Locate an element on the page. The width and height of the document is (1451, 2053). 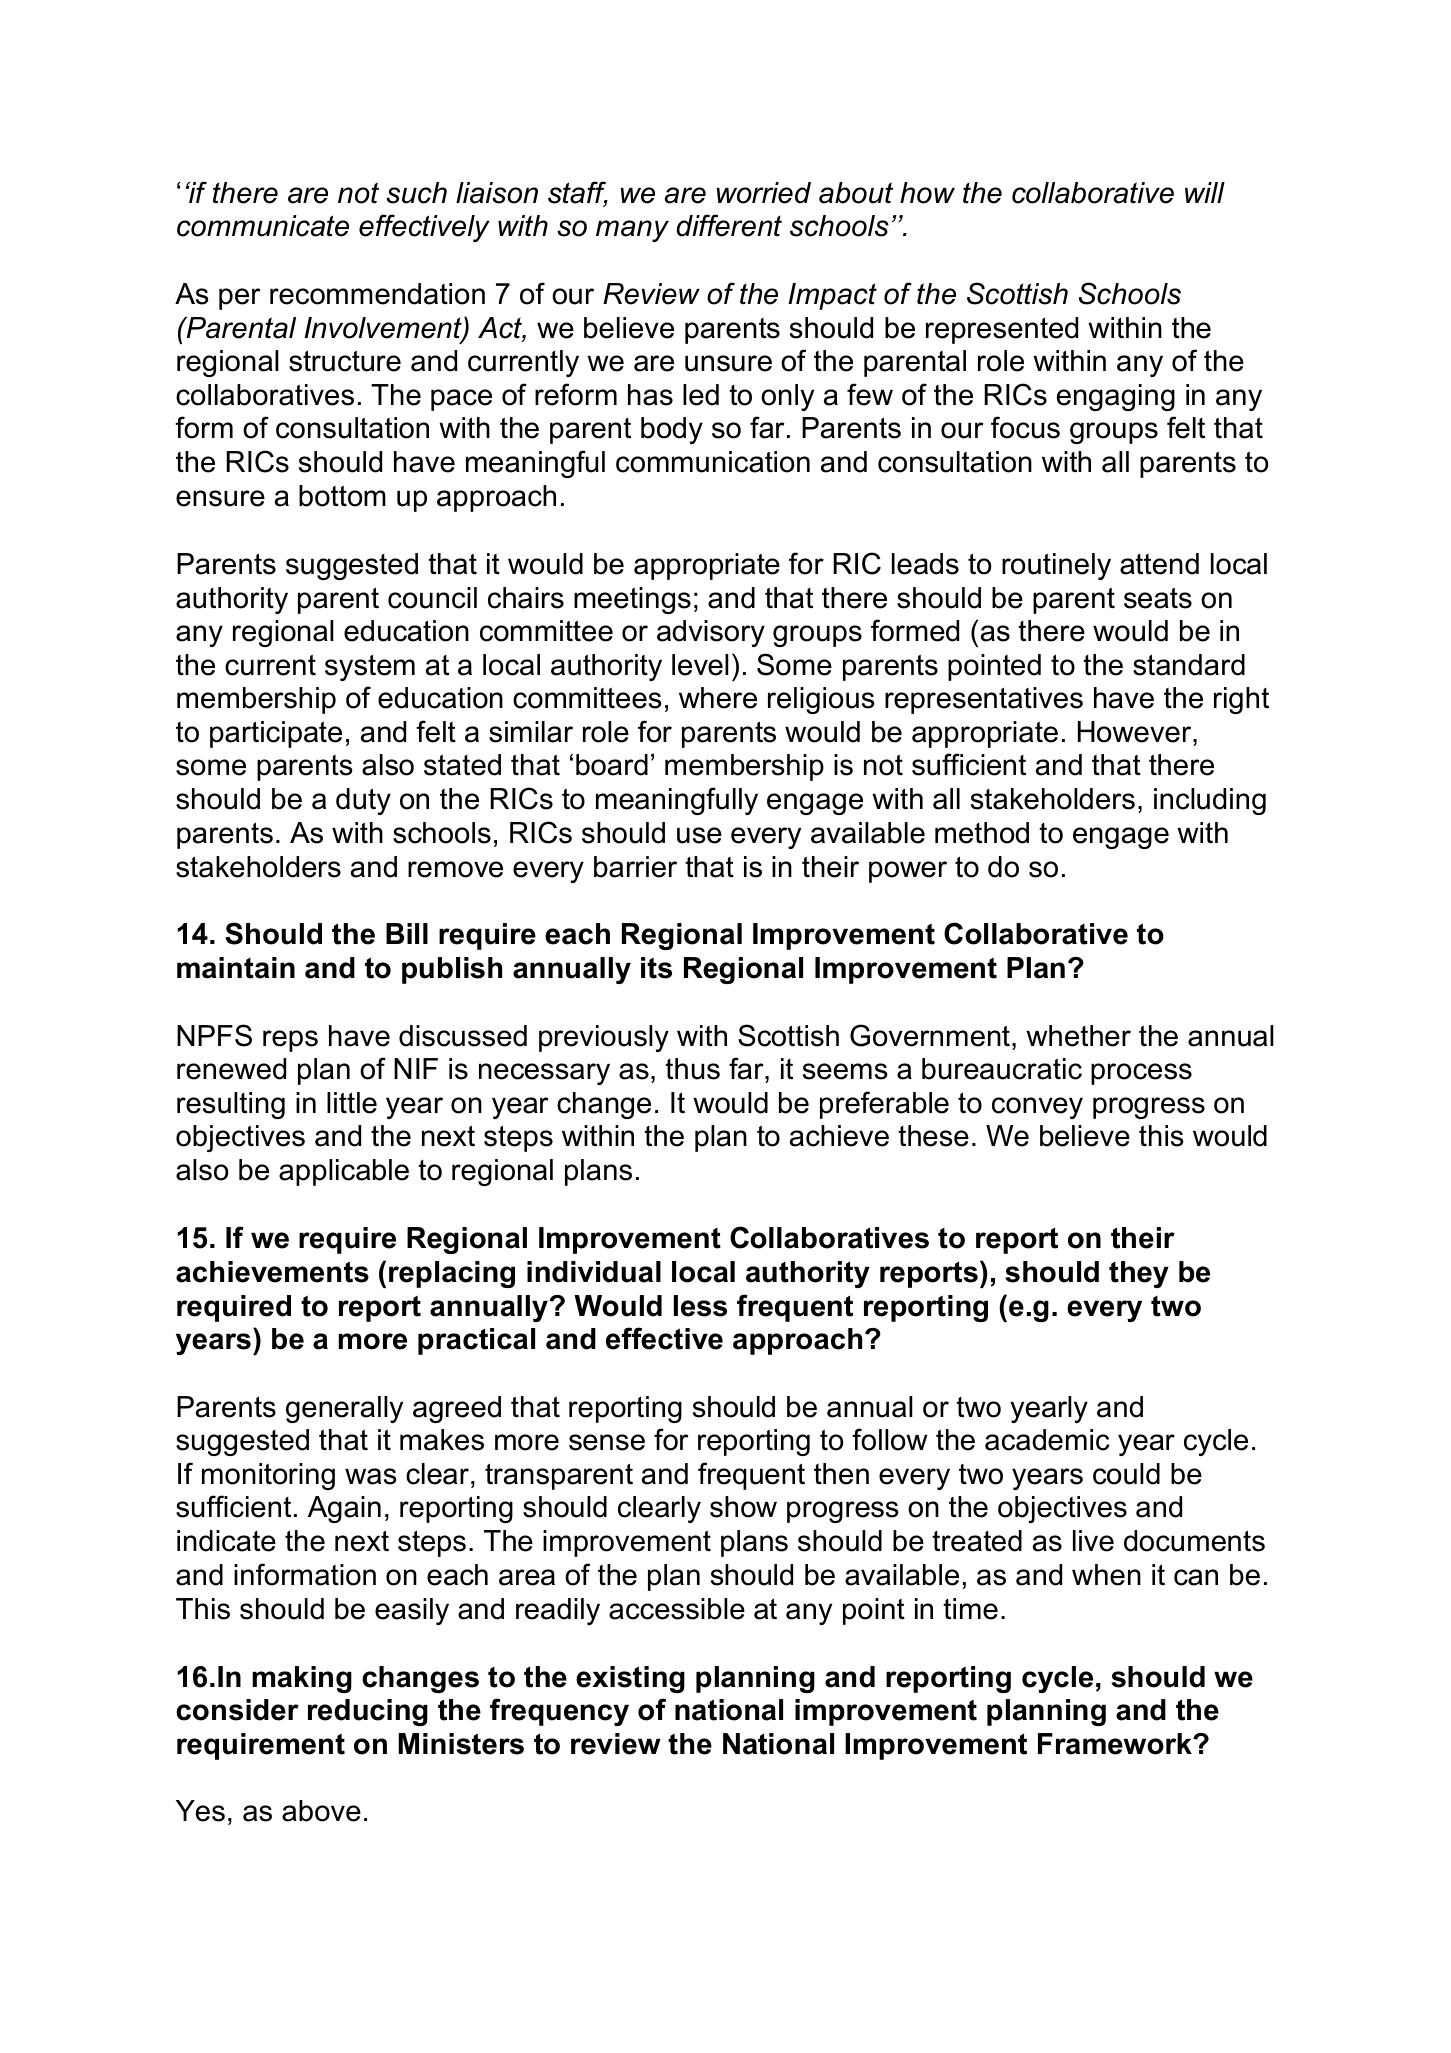
applicable is located at coordinates (344, 1172).
